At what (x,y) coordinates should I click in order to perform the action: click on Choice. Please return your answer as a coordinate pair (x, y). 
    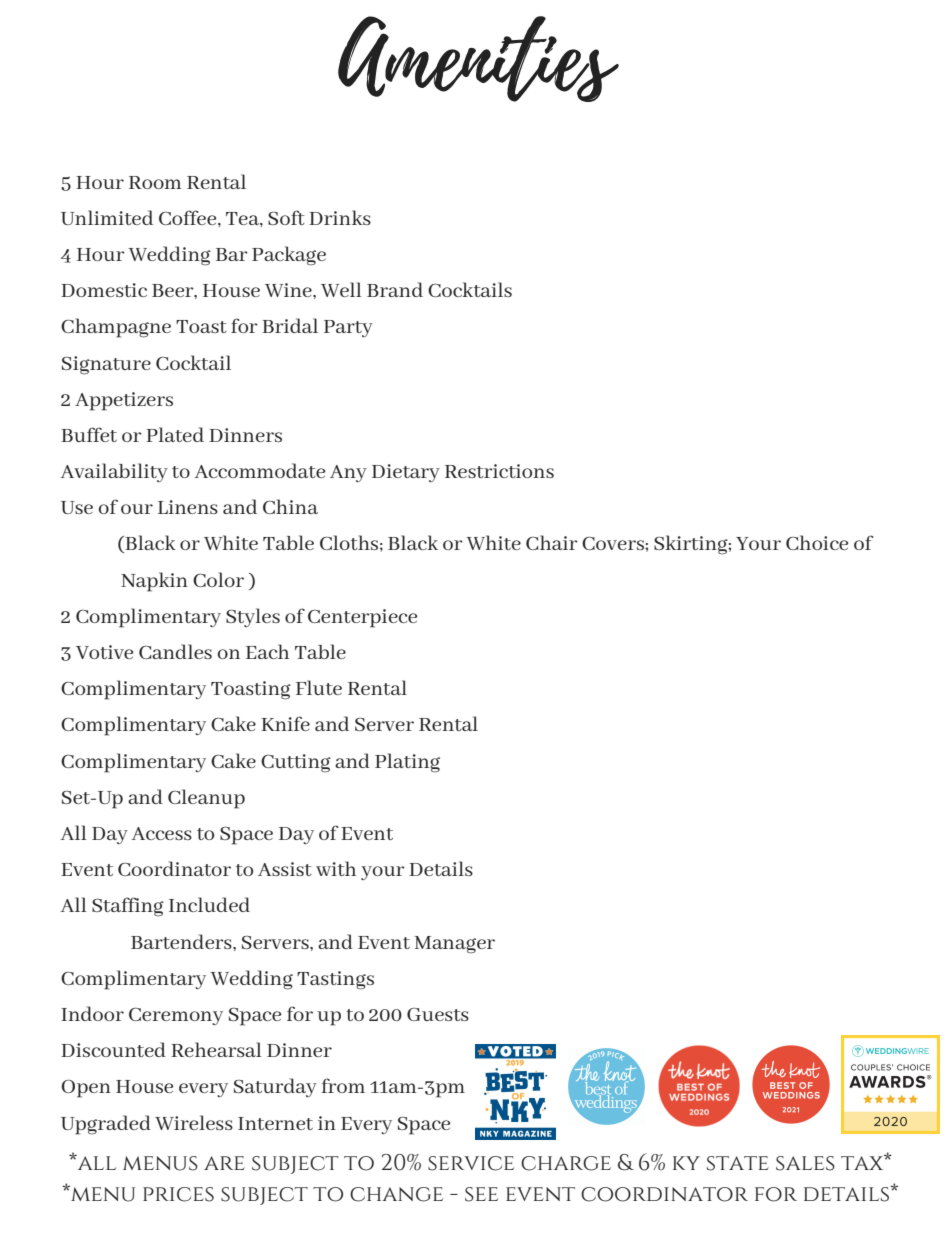
    Looking at the image, I should click on (817, 542).
